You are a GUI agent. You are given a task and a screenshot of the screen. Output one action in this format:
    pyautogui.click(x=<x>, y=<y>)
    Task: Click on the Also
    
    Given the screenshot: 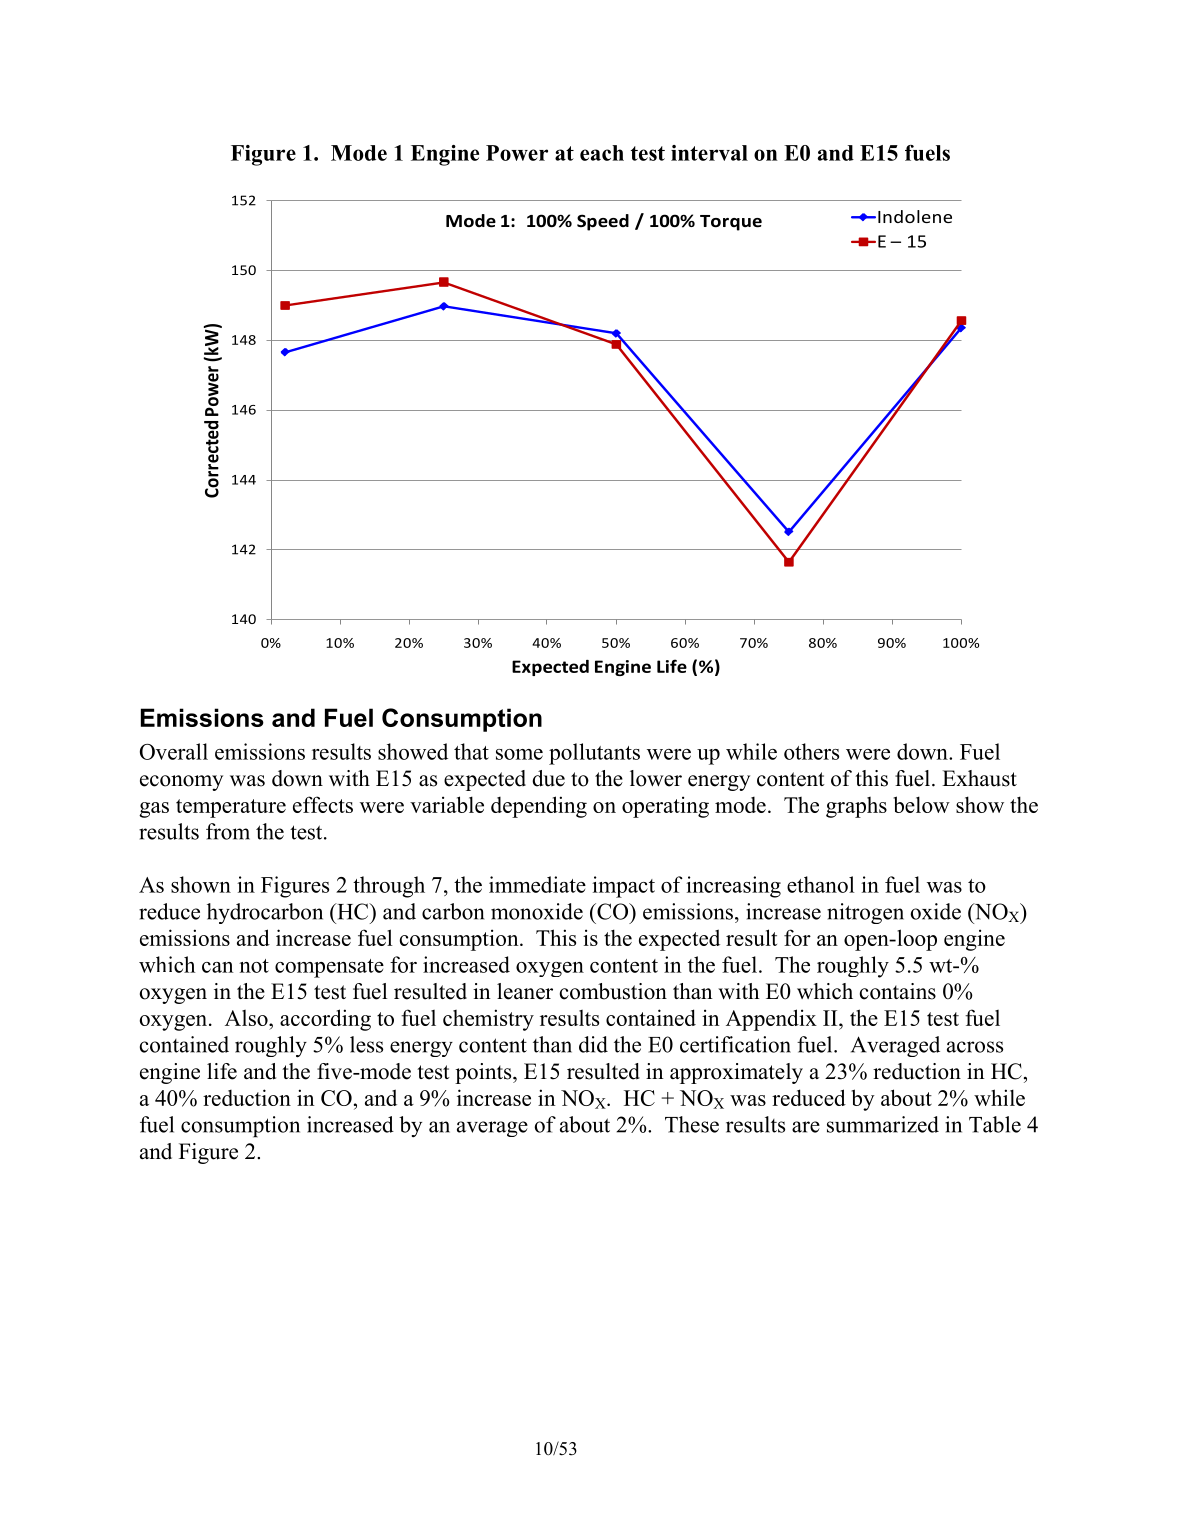 What is the action you would take?
    pyautogui.click(x=247, y=1018)
